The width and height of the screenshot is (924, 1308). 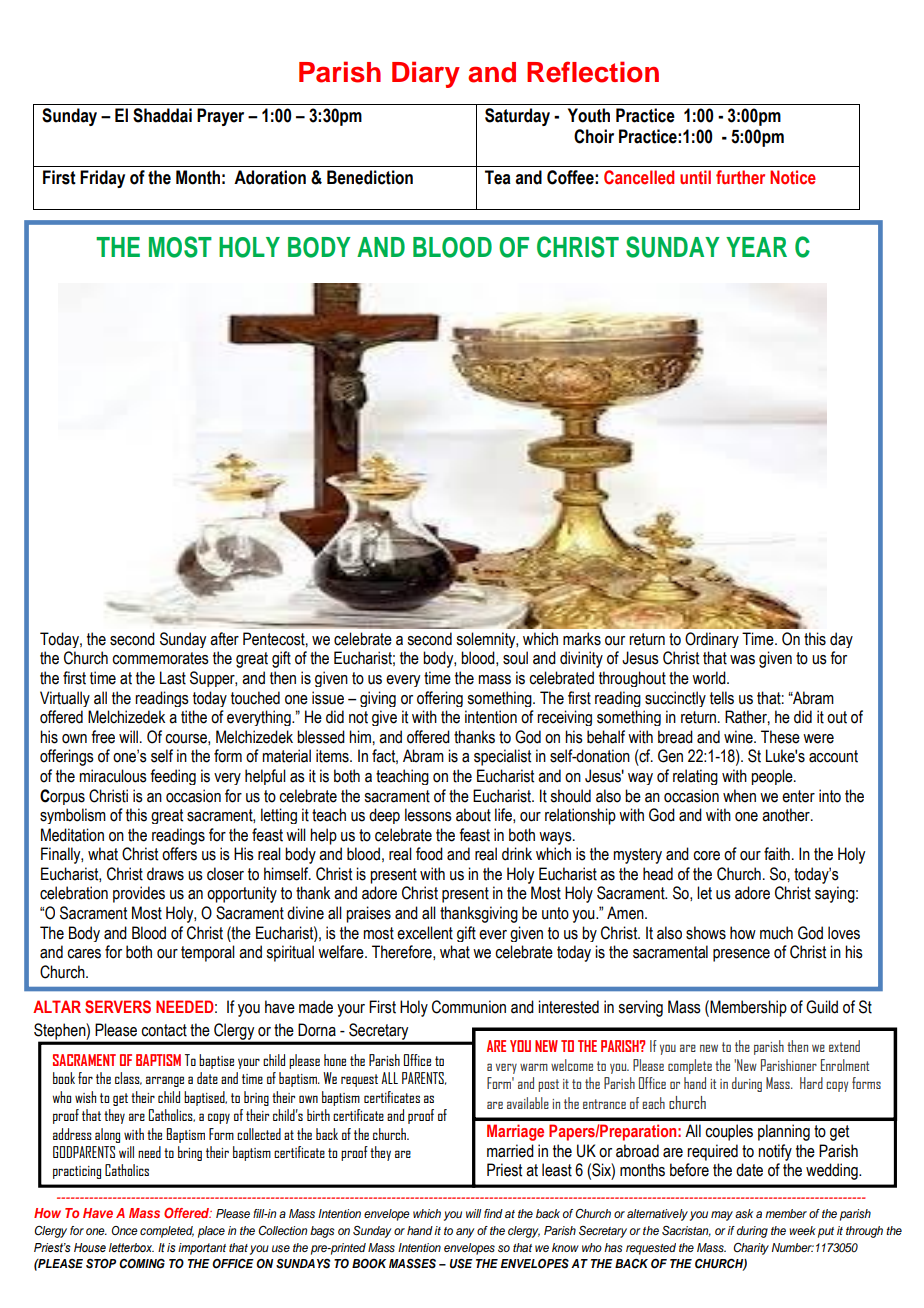 What do you see at coordinates (740, 177) in the screenshot?
I see `further` at bounding box center [740, 177].
